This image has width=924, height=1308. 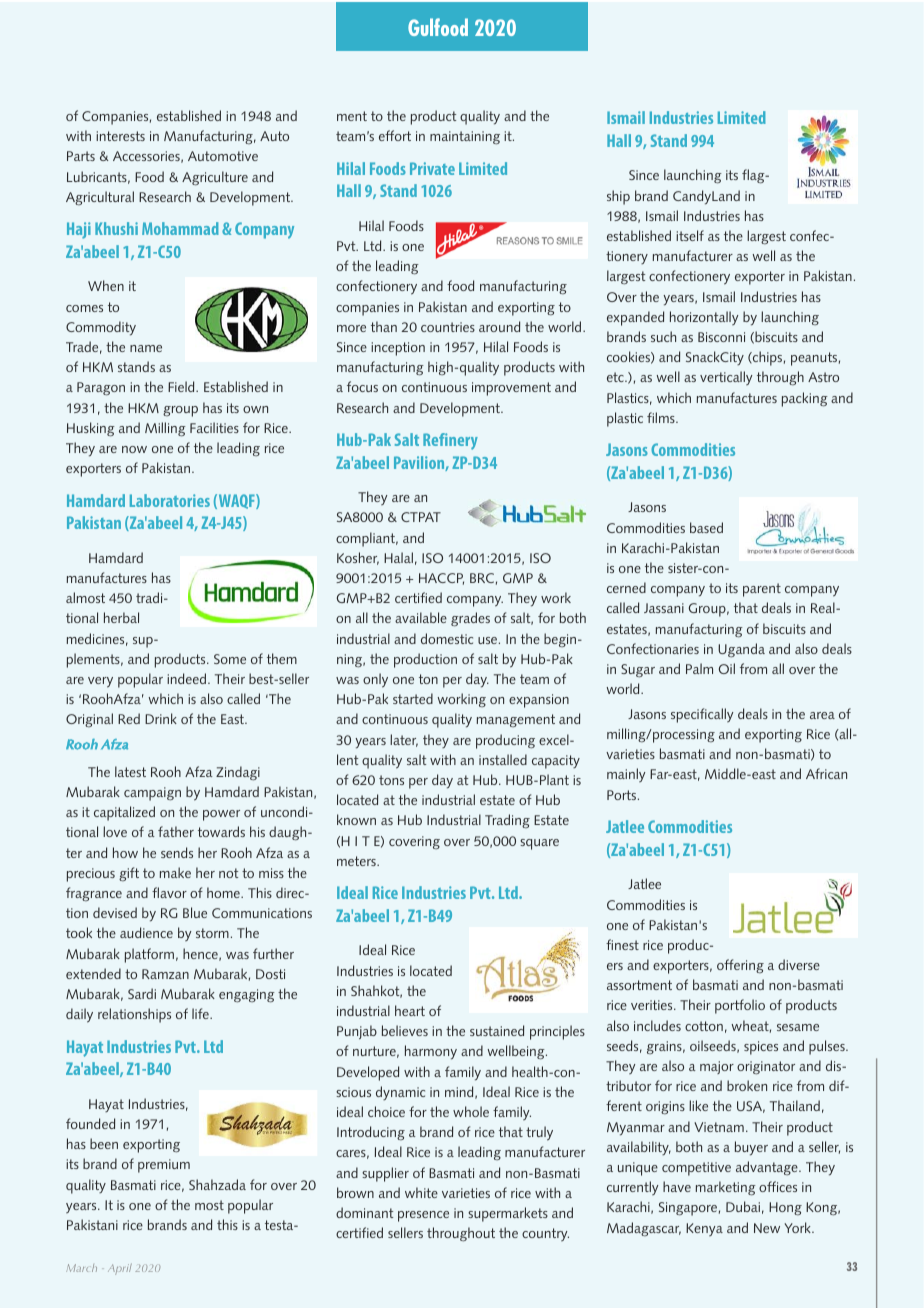 What do you see at coordinates (740, 966) in the image?
I see `offering` at bounding box center [740, 966].
